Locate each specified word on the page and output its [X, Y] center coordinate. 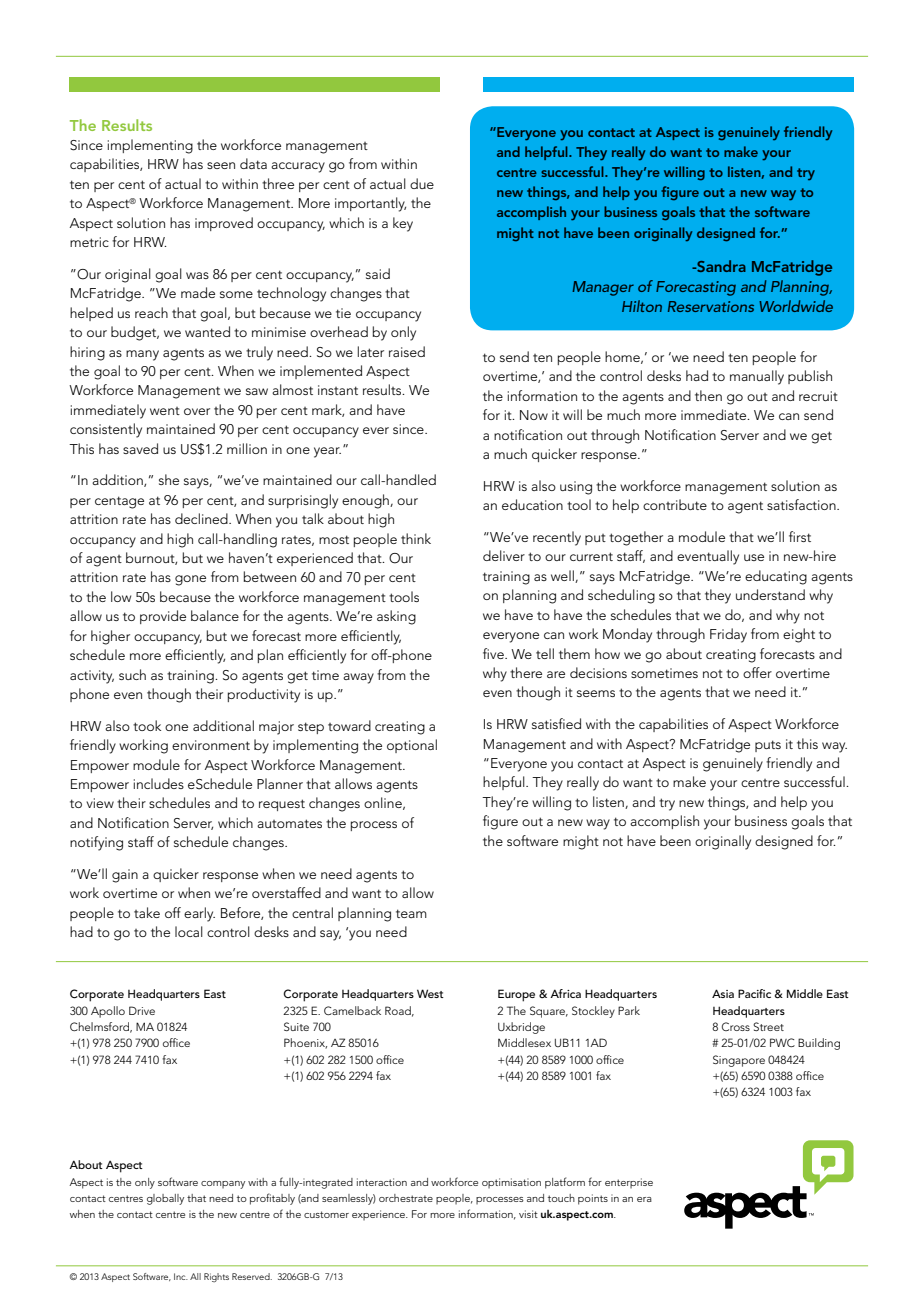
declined [202, 518]
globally [165, 1199]
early [199, 914]
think [416, 538]
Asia [723, 993]
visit [528, 1214]
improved [224, 224]
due [422, 183]
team [411, 913]
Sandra [720, 266]
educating [776, 577]
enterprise [629, 1183]
